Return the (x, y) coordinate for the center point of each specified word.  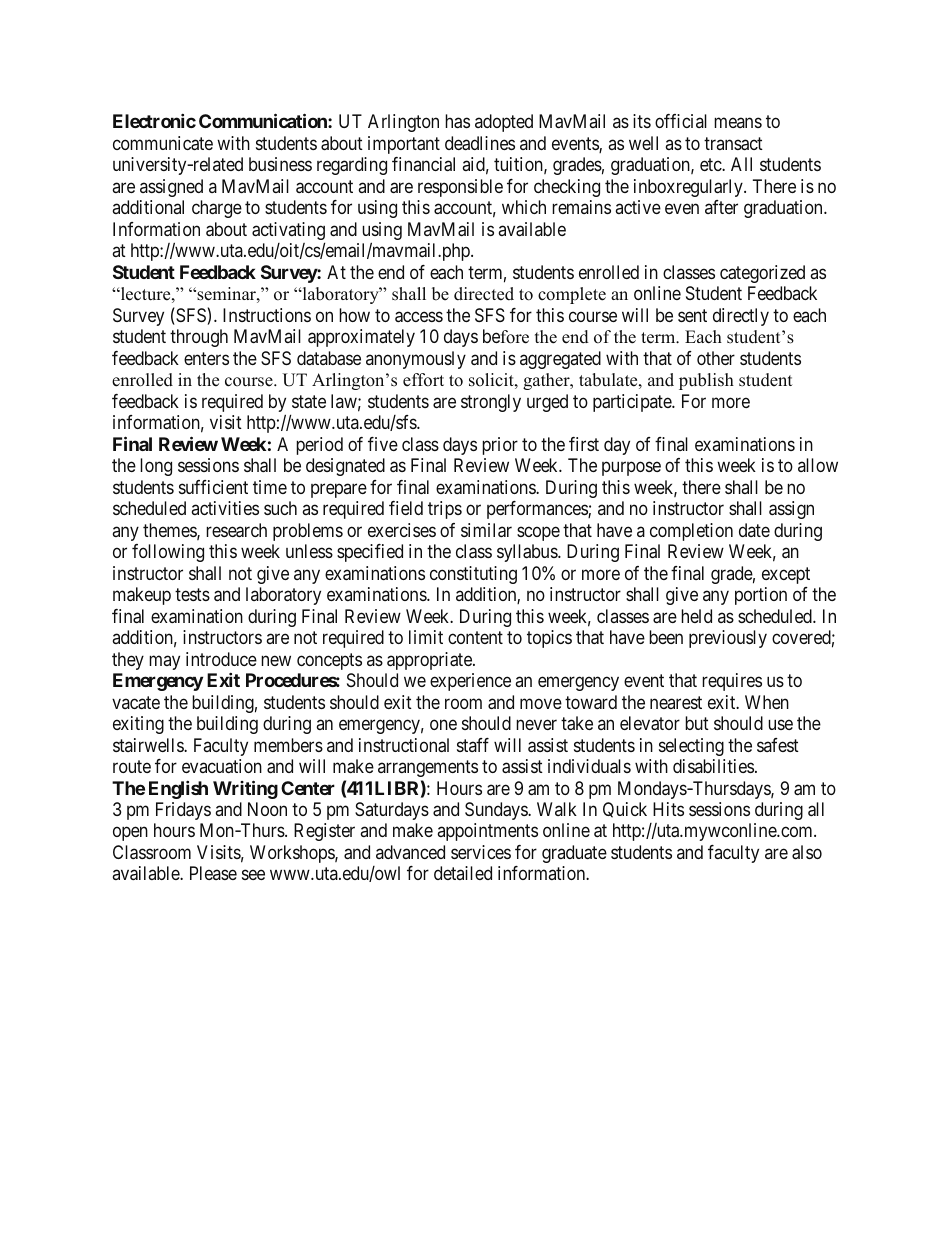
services (481, 852)
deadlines (480, 143)
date (754, 530)
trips (445, 510)
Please (213, 873)
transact (733, 143)
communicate (163, 143)
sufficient (213, 487)
